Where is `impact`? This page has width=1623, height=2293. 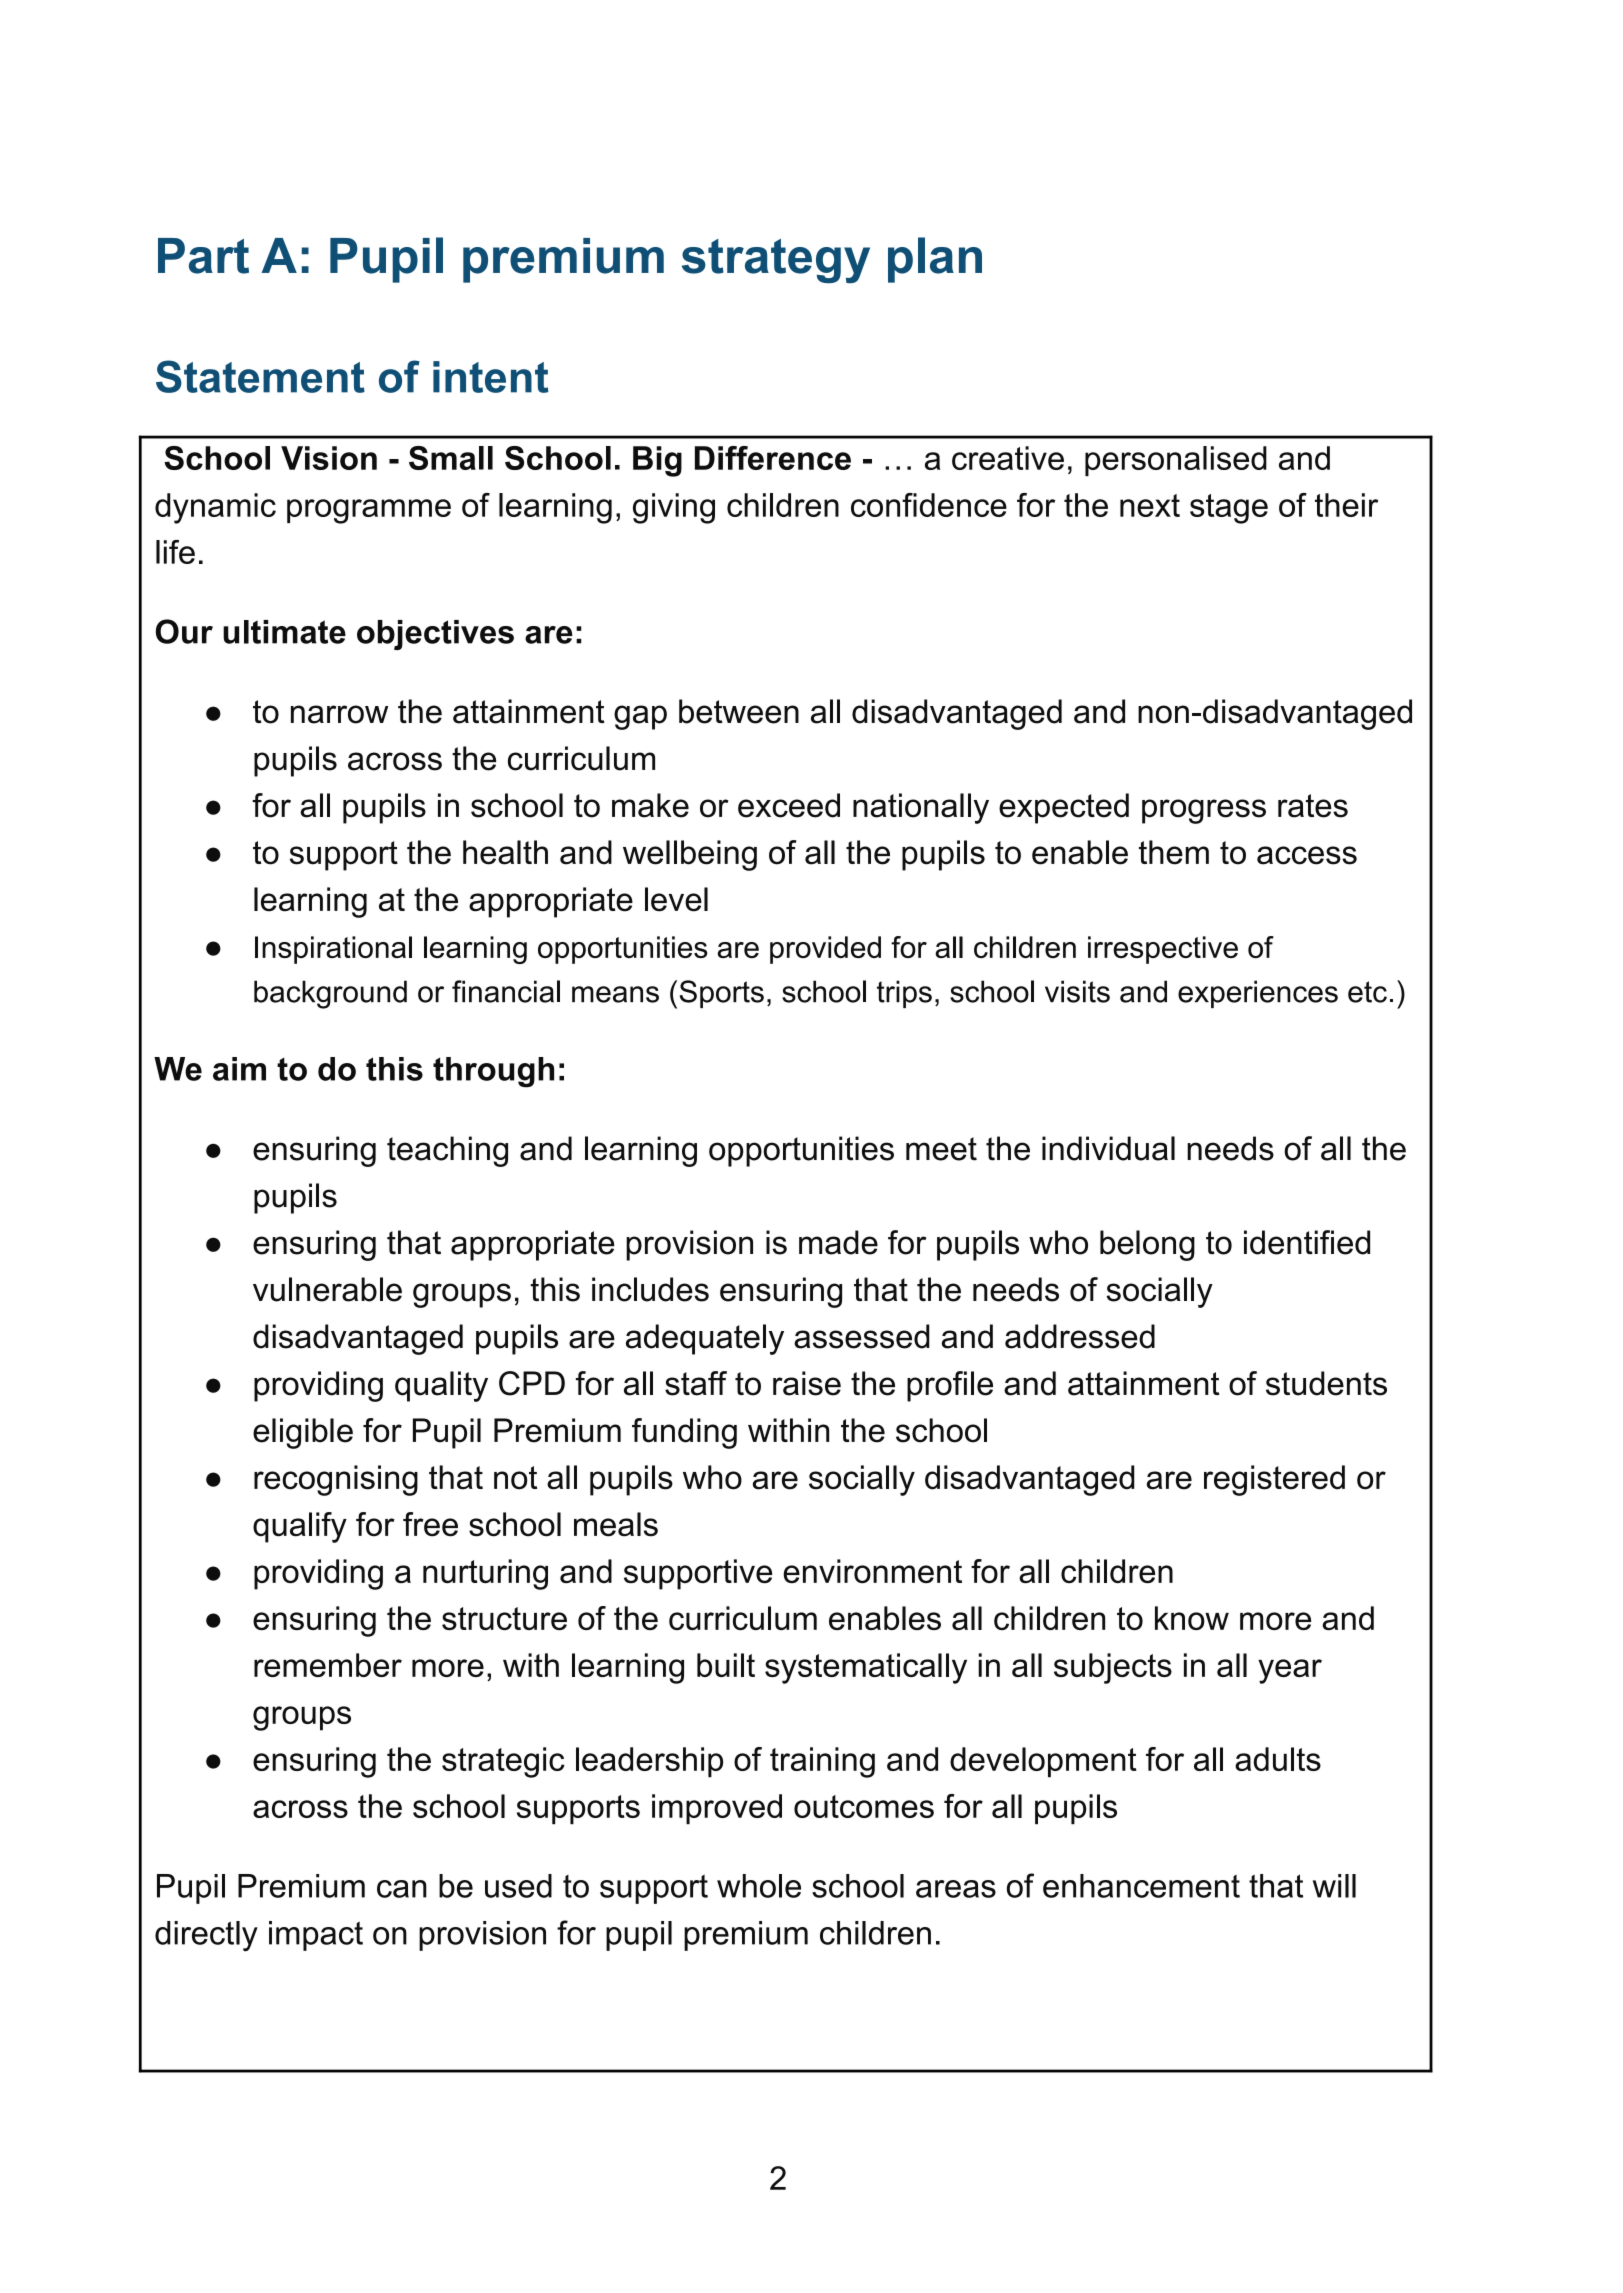
impact is located at coordinates (316, 1936).
